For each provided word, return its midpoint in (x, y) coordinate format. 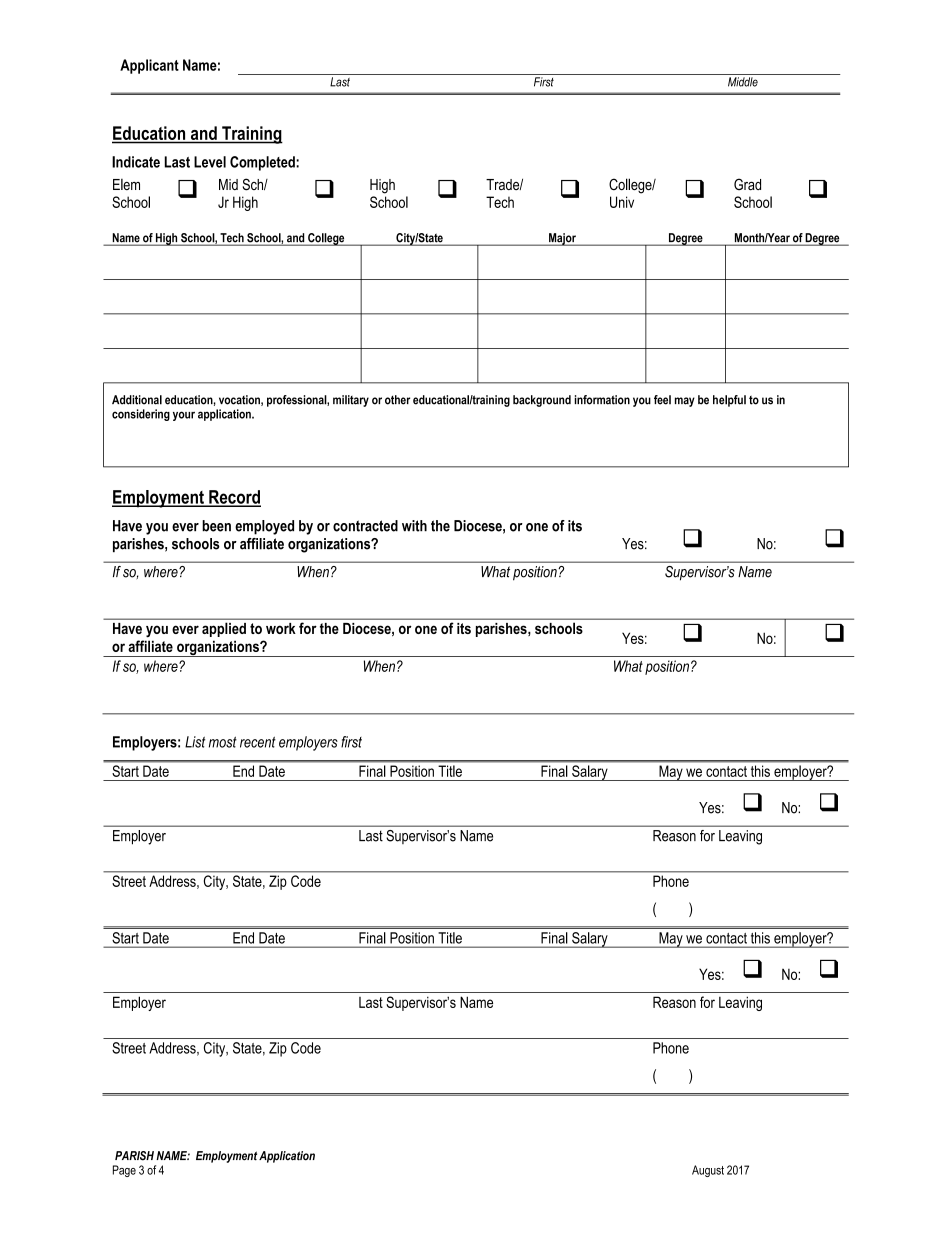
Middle (743, 82)
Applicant (149, 66)
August (708, 1171)
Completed (263, 163)
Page (124, 1171)
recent (258, 742)
